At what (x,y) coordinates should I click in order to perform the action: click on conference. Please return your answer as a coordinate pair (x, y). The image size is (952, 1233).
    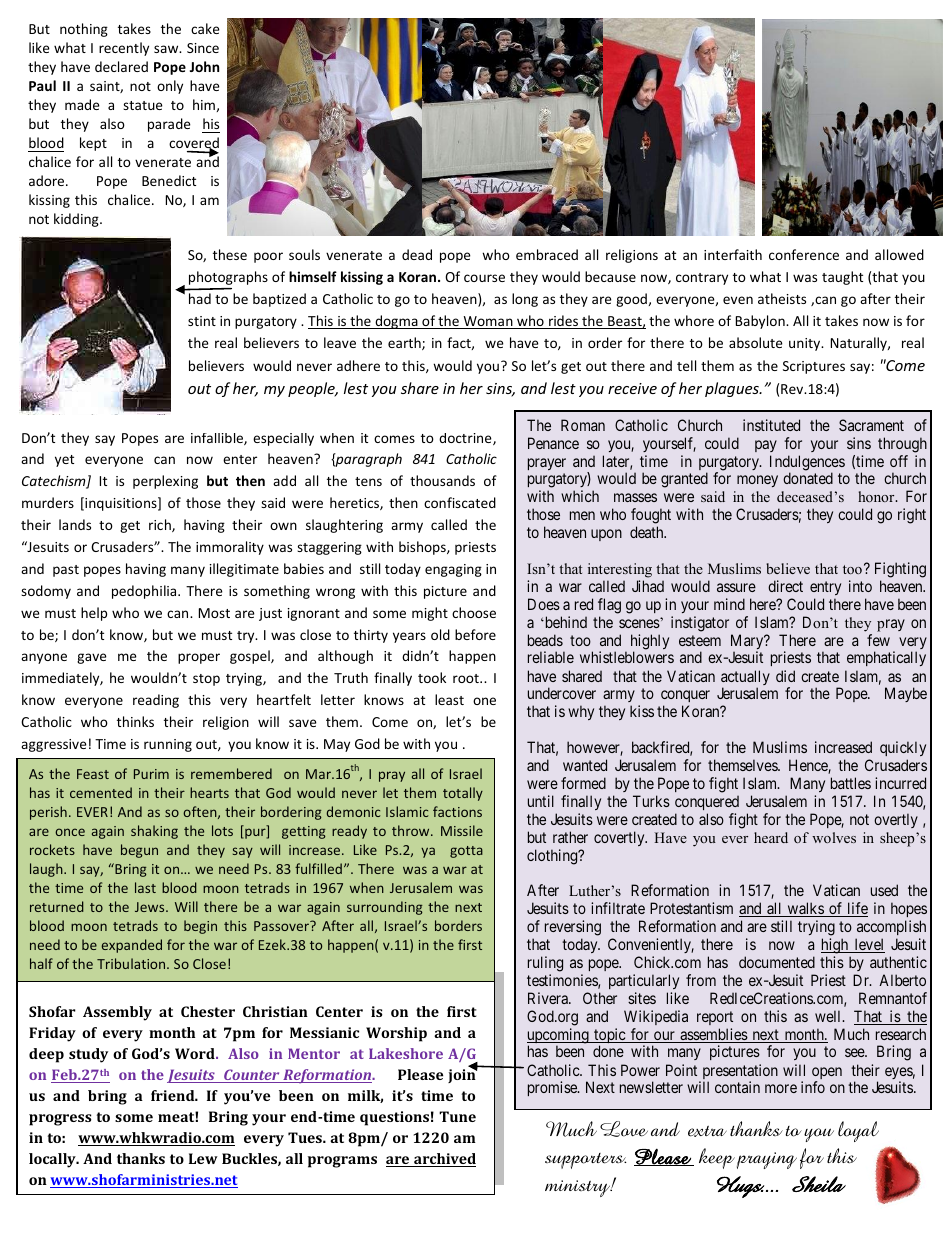
    Looking at the image, I should click on (804, 254).
